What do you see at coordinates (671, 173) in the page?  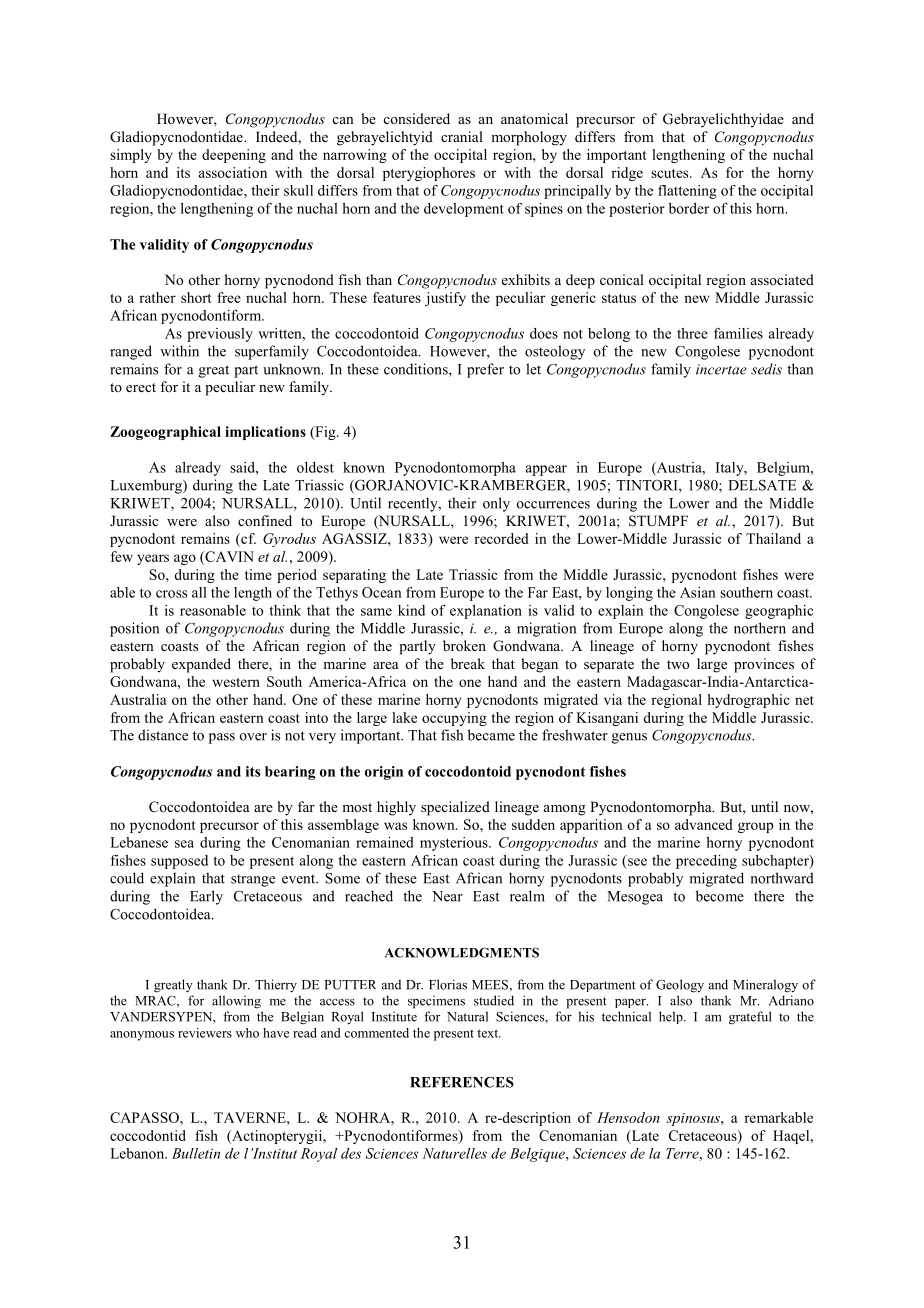 I see `scutes` at bounding box center [671, 173].
